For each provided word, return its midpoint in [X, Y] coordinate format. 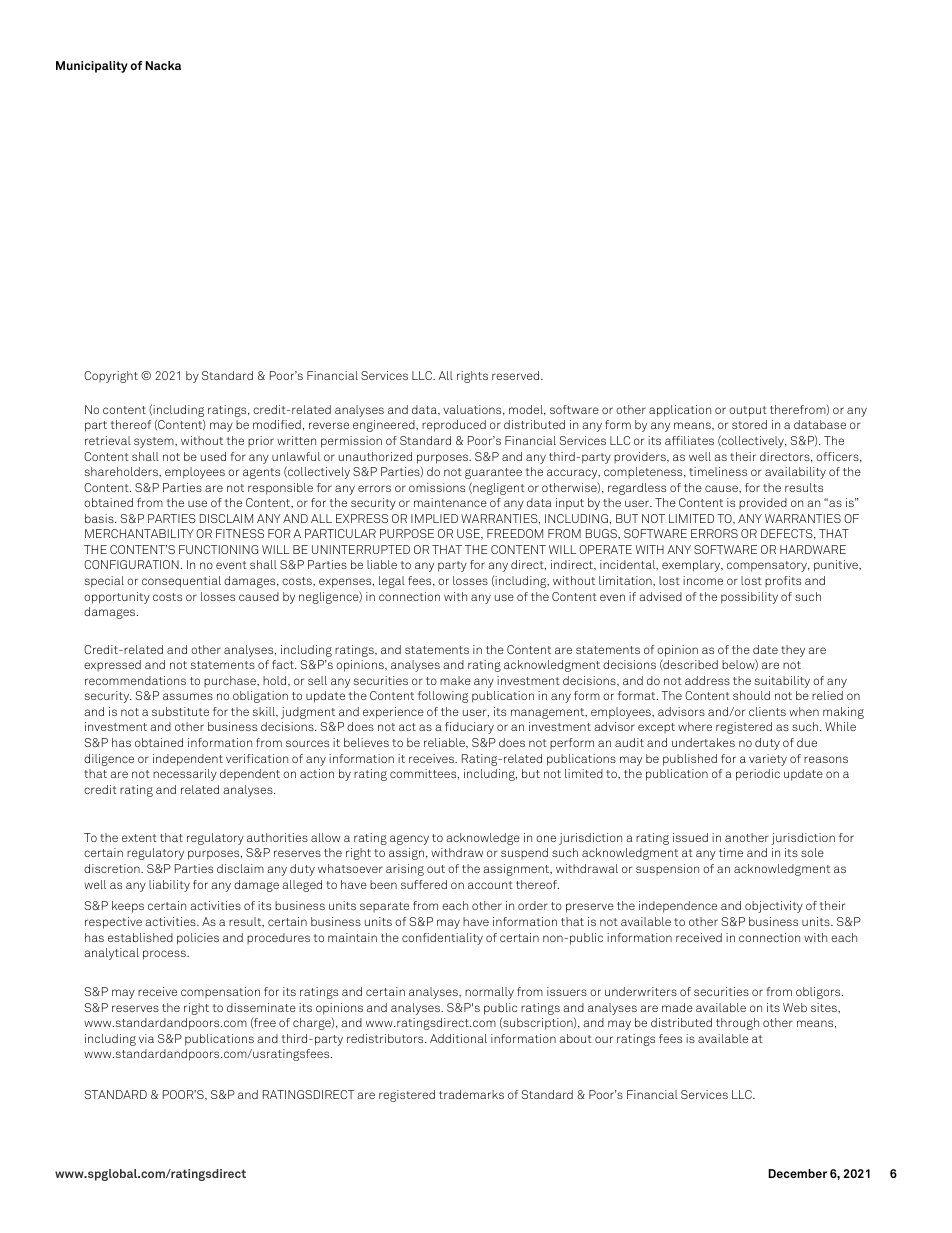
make [455, 680]
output [748, 411]
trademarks [471, 1094]
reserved [517, 375]
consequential [181, 582]
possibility [749, 598]
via [146, 1038]
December [797, 1173]
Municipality [92, 67]
